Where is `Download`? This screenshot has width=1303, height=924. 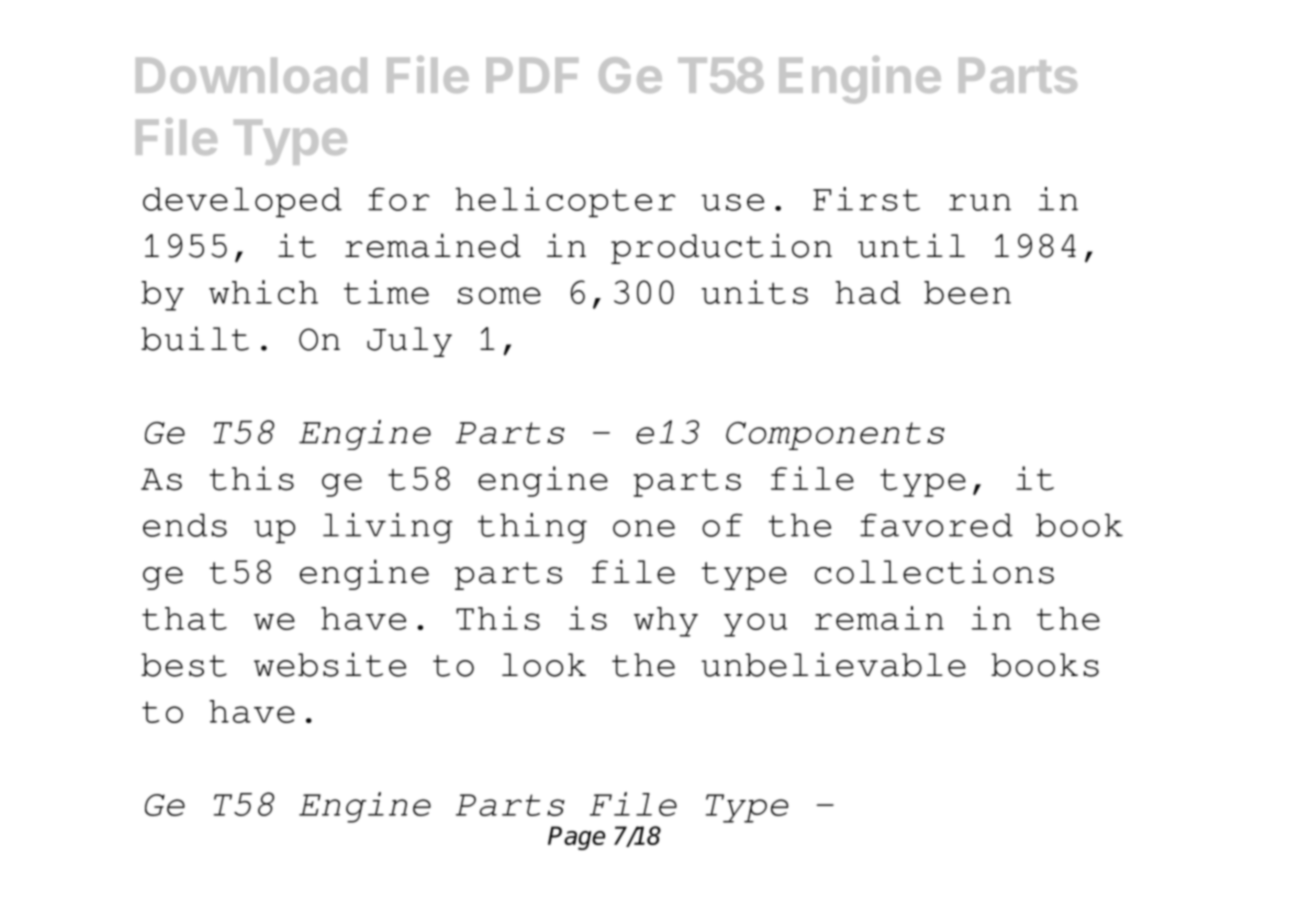
Download is located at coordinates (251, 75).
